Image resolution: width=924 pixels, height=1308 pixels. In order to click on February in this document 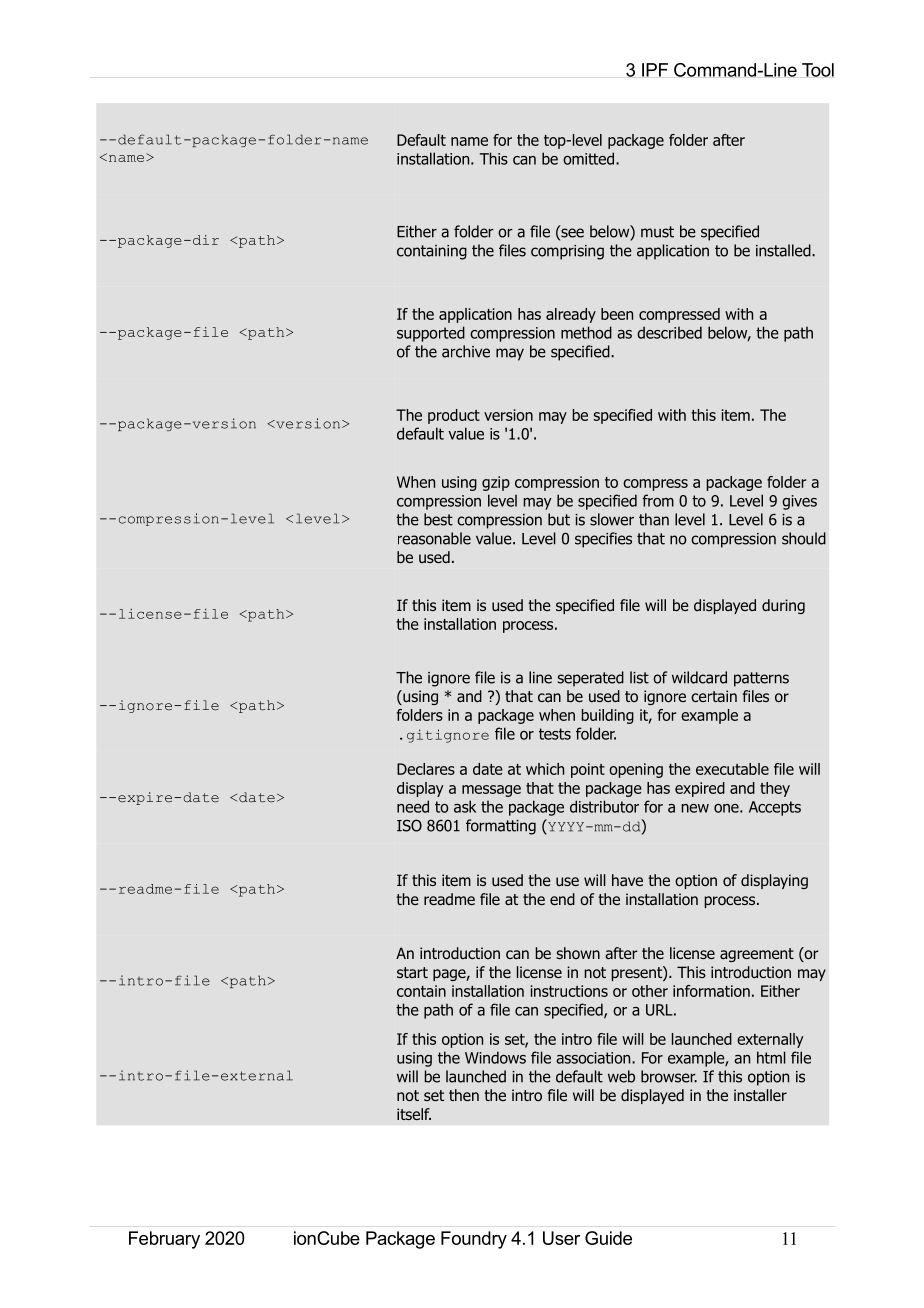, I will do `click(164, 1240)`.
